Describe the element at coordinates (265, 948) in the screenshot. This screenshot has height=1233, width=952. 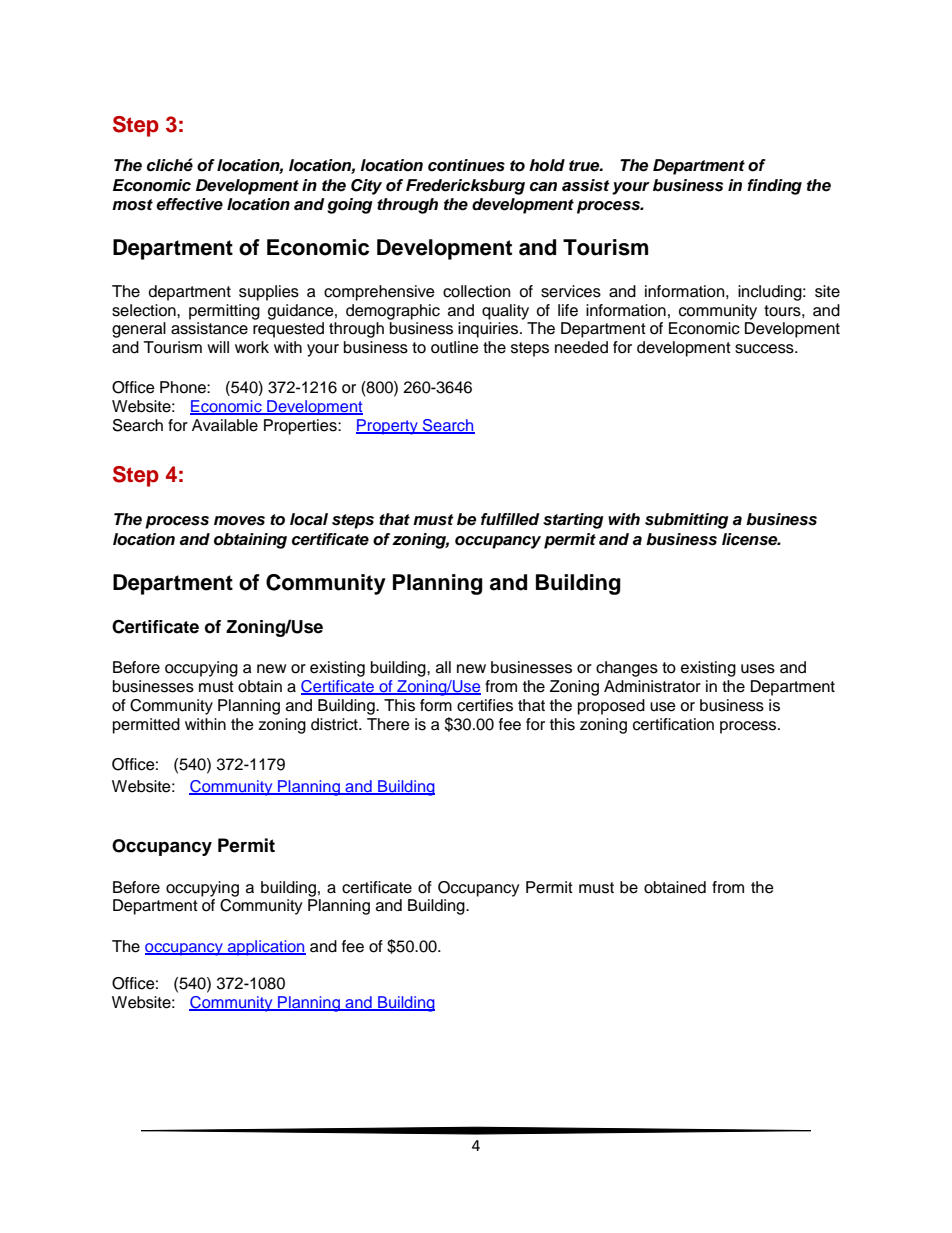
I see `application` at that location.
